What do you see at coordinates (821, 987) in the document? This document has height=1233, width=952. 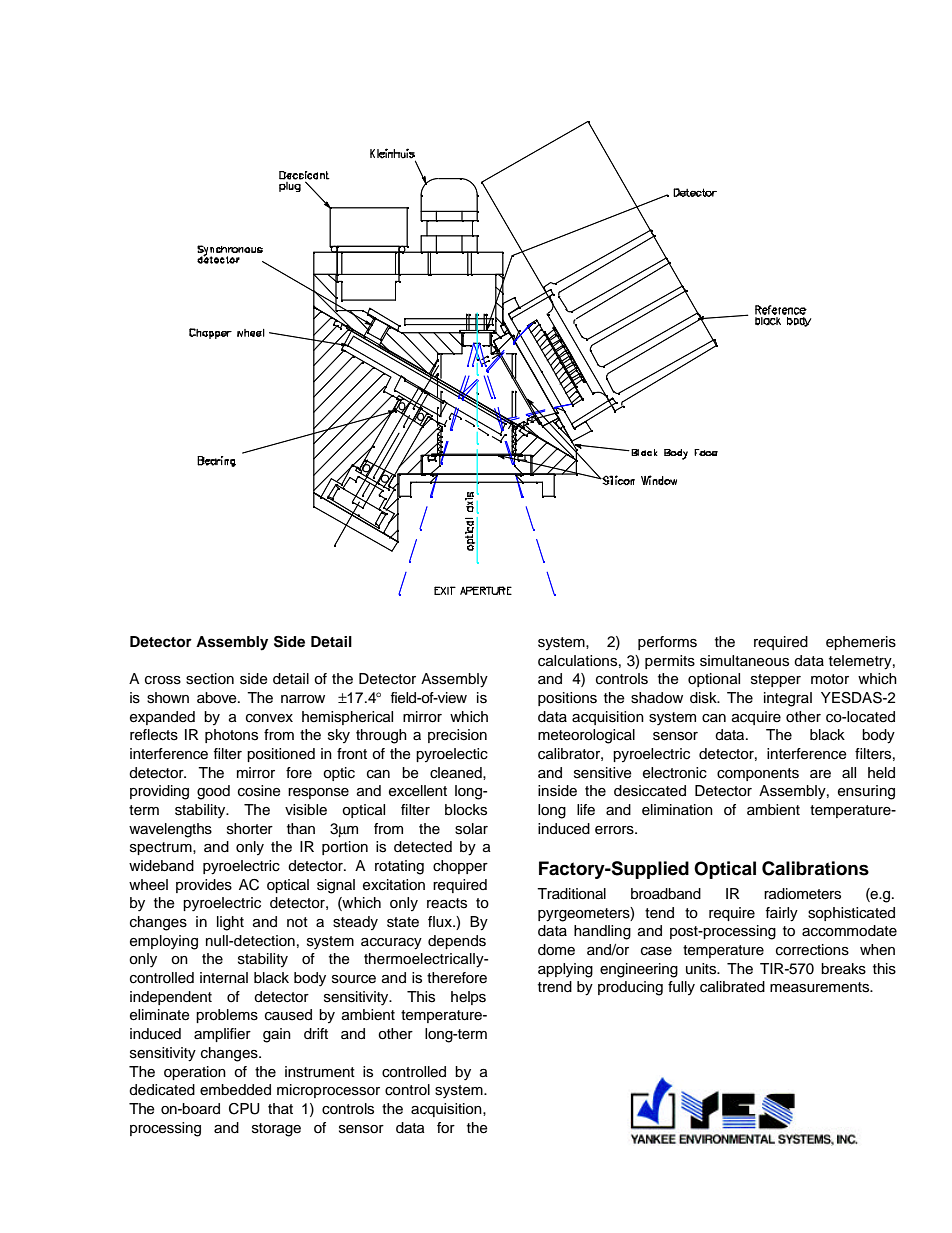 I see `measurements` at bounding box center [821, 987].
